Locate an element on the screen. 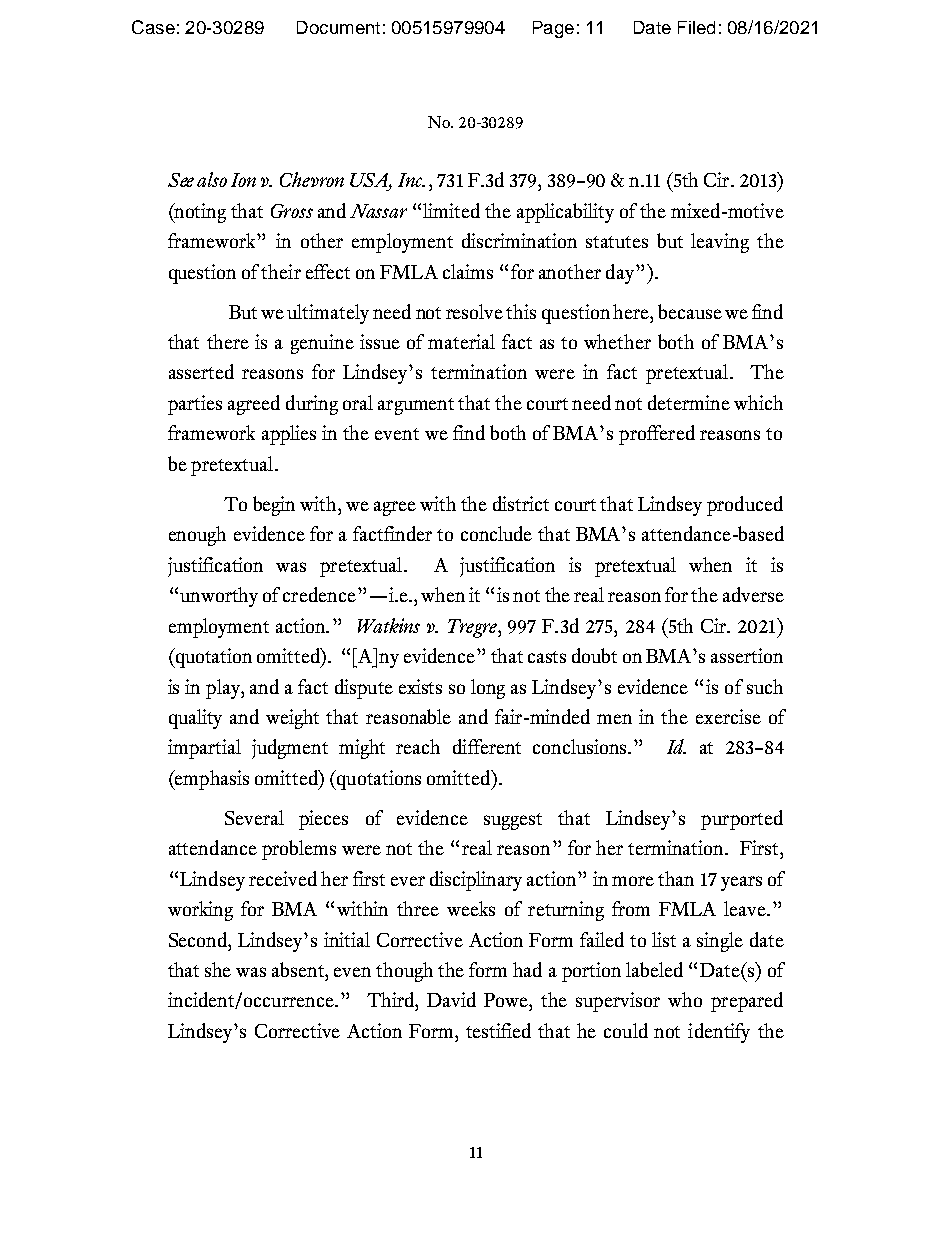 The height and width of the screenshot is (1233, 952). determine is located at coordinates (689, 402).
